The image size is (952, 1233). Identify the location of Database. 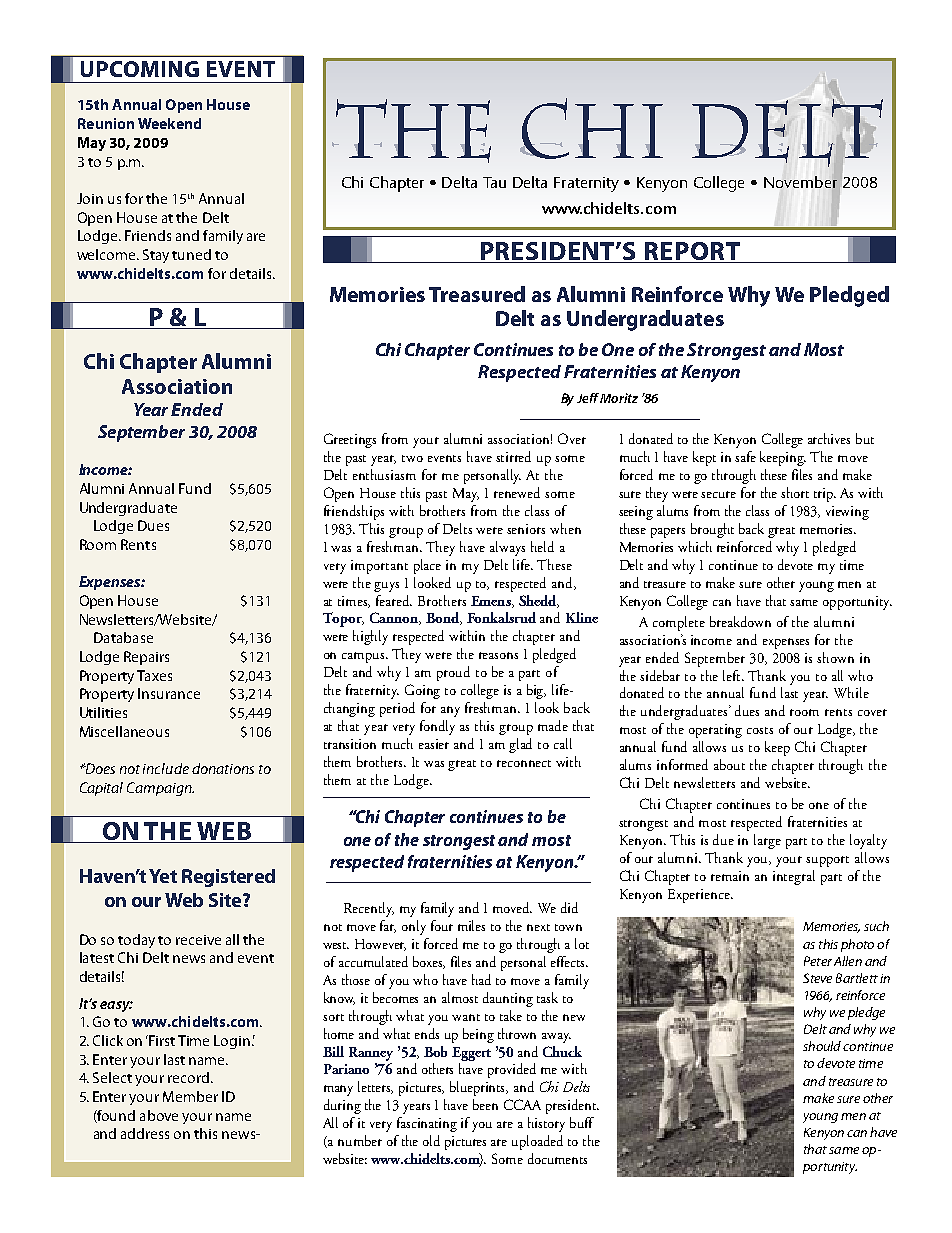
(123, 637).
